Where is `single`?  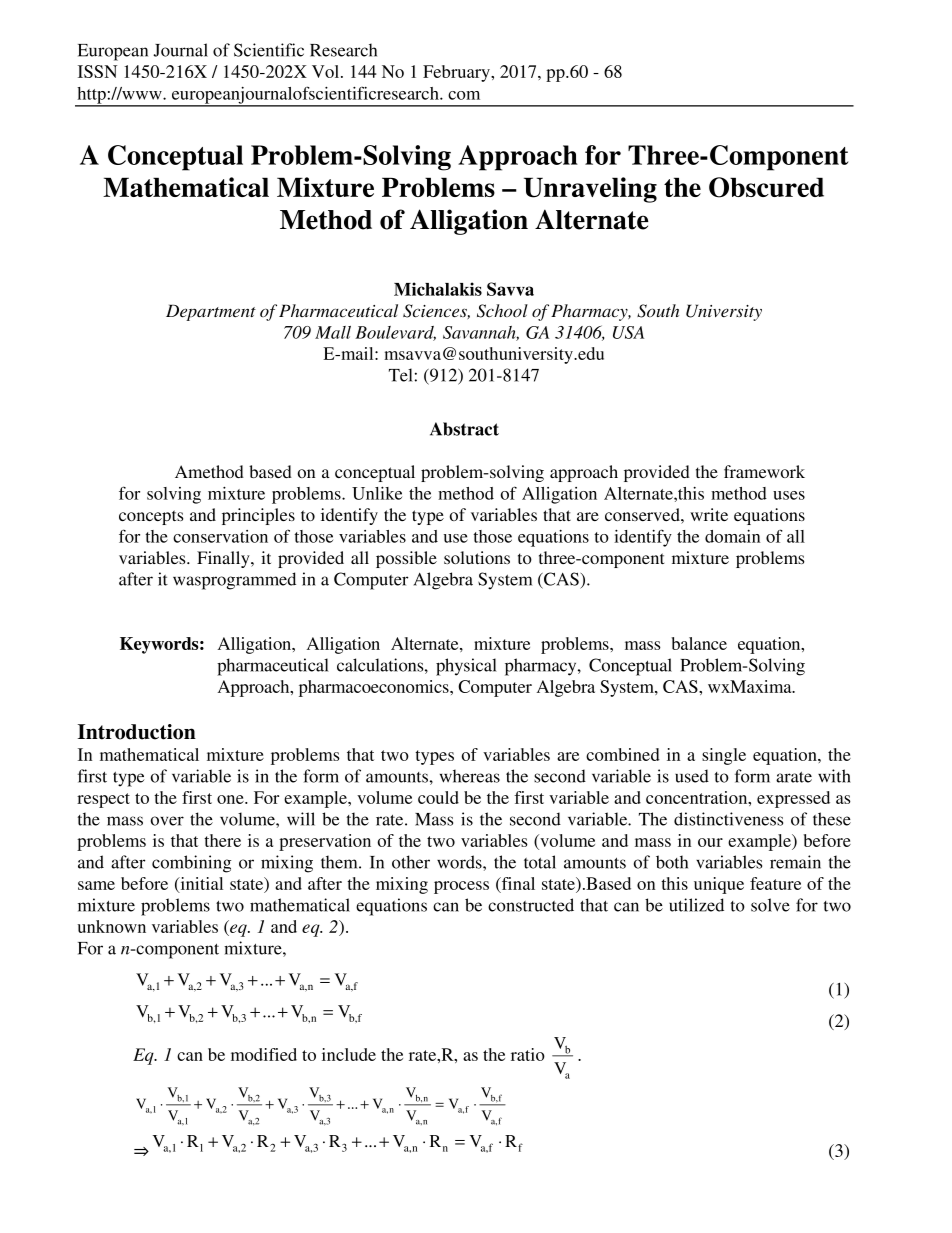 single is located at coordinates (724, 756).
